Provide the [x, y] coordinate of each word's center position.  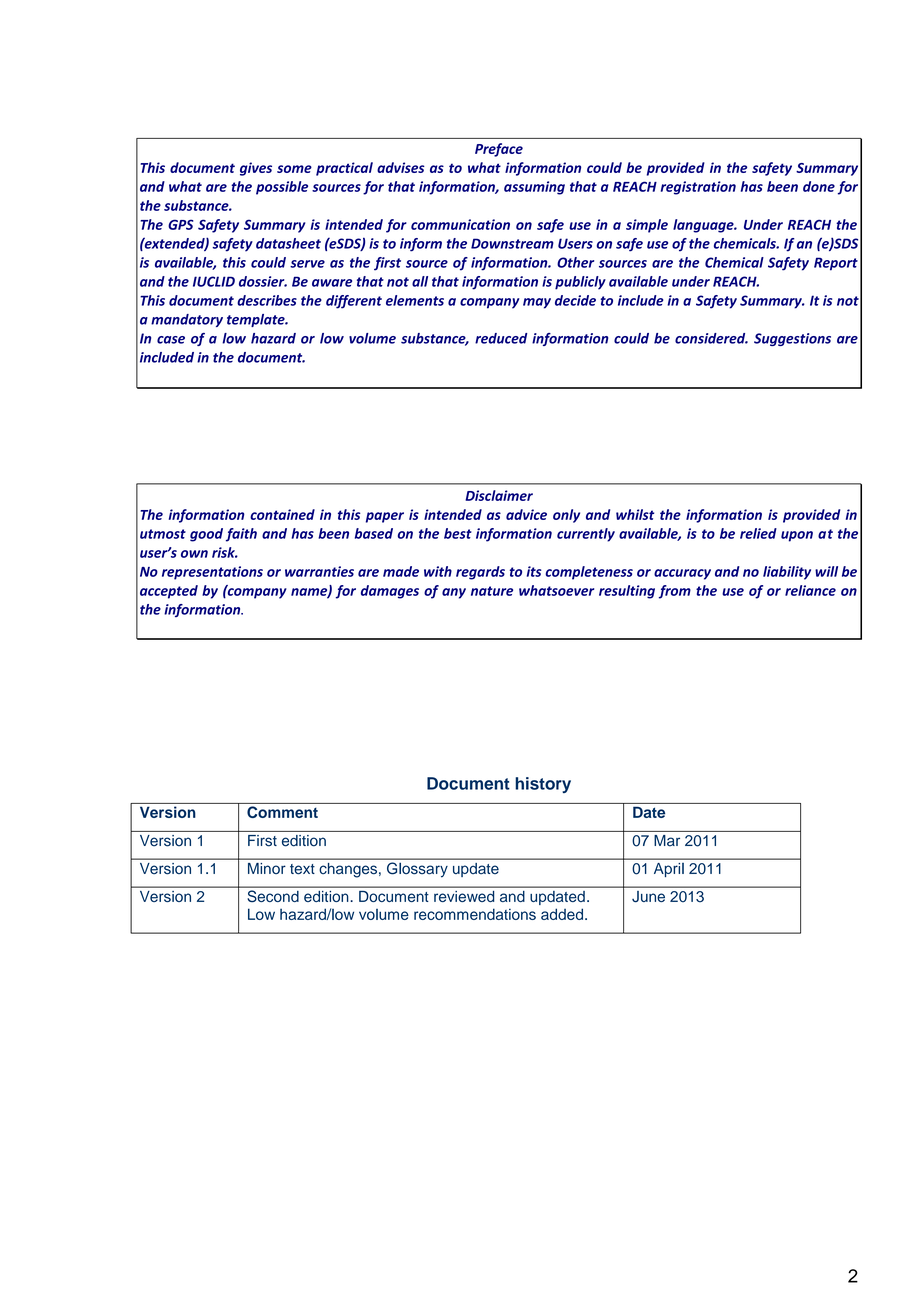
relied [758, 533]
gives [256, 169]
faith [241, 535]
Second [273, 896]
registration [698, 188]
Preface [499, 150]
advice [526, 514]
